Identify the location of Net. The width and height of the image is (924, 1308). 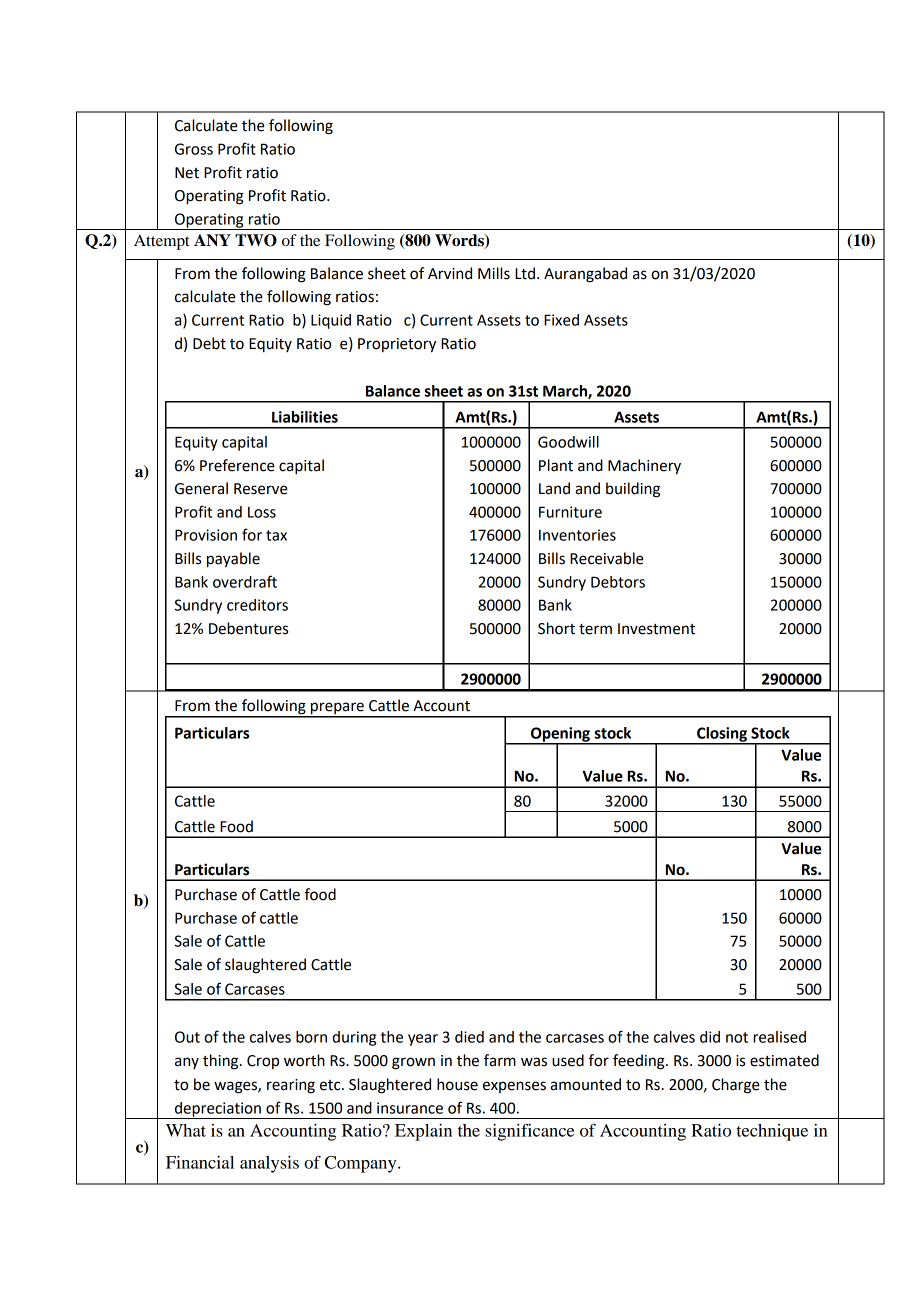
(187, 173).
